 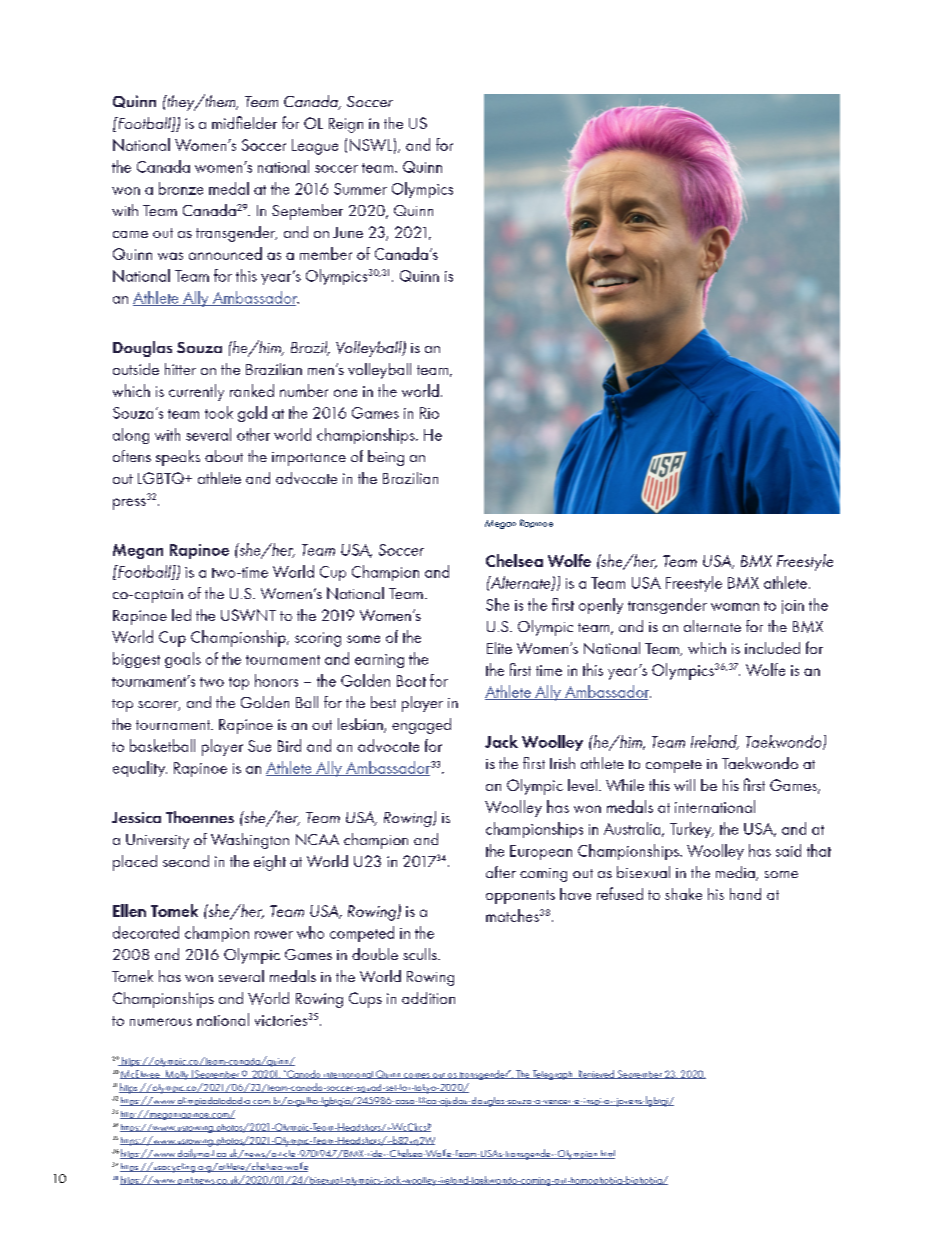 I want to click on Retrieved, so click(x=596, y=1074).
